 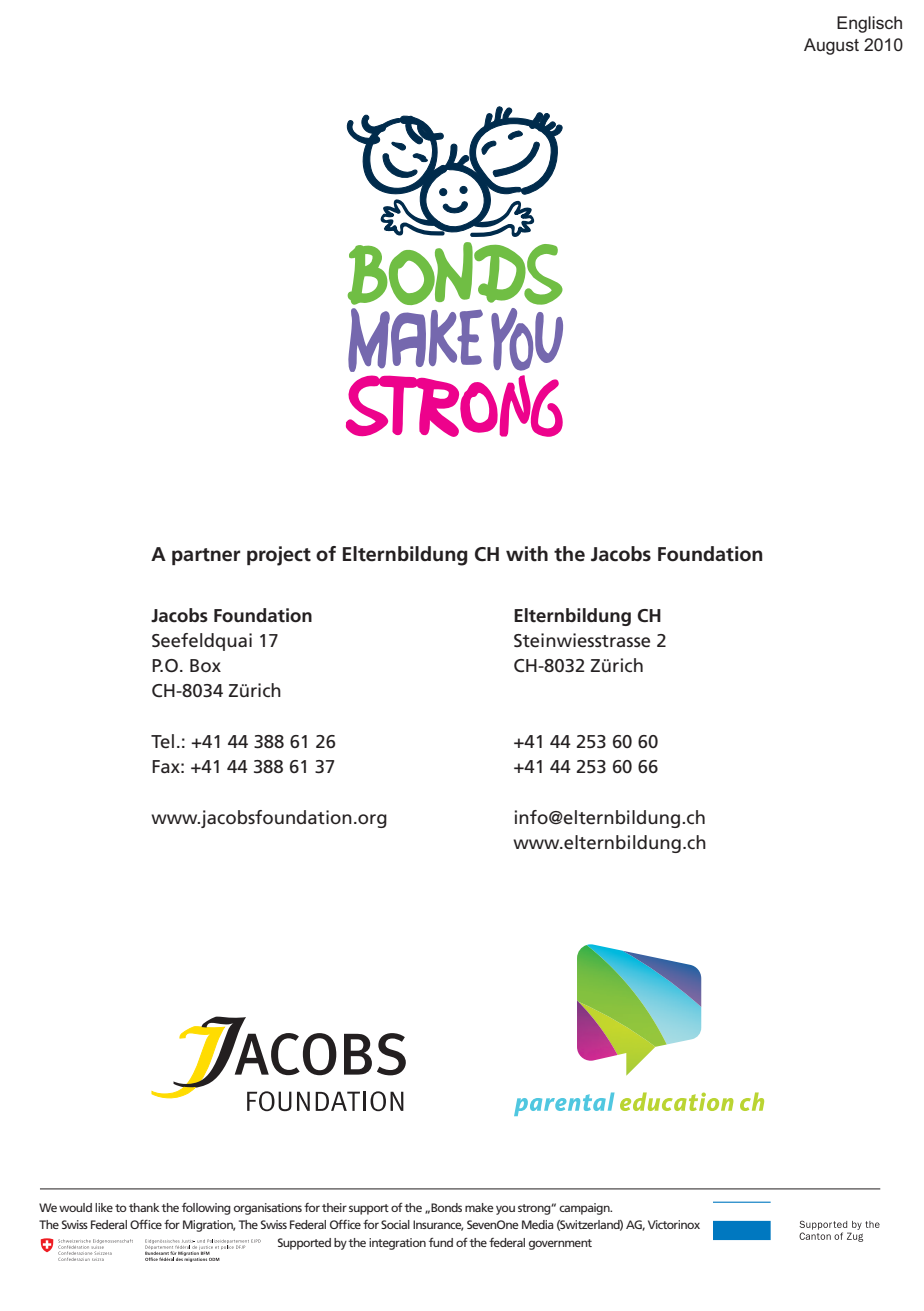 What do you see at coordinates (505, 1210) in the screenshot?
I see `you` at bounding box center [505, 1210].
